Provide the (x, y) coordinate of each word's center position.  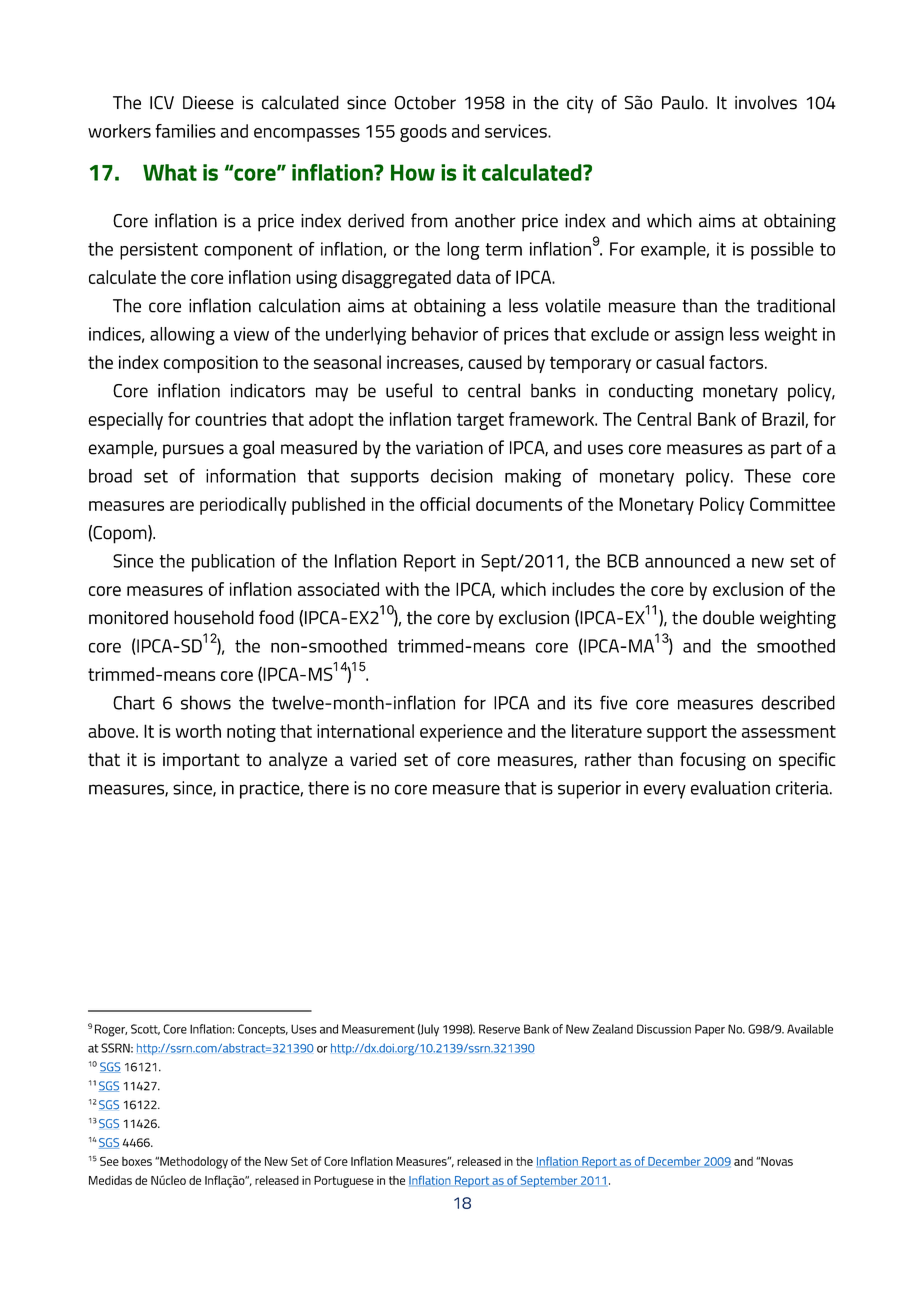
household (214, 617)
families (185, 131)
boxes (137, 1161)
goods (423, 133)
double (728, 617)
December (674, 1162)
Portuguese (344, 1182)
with (402, 589)
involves (766, 102)
